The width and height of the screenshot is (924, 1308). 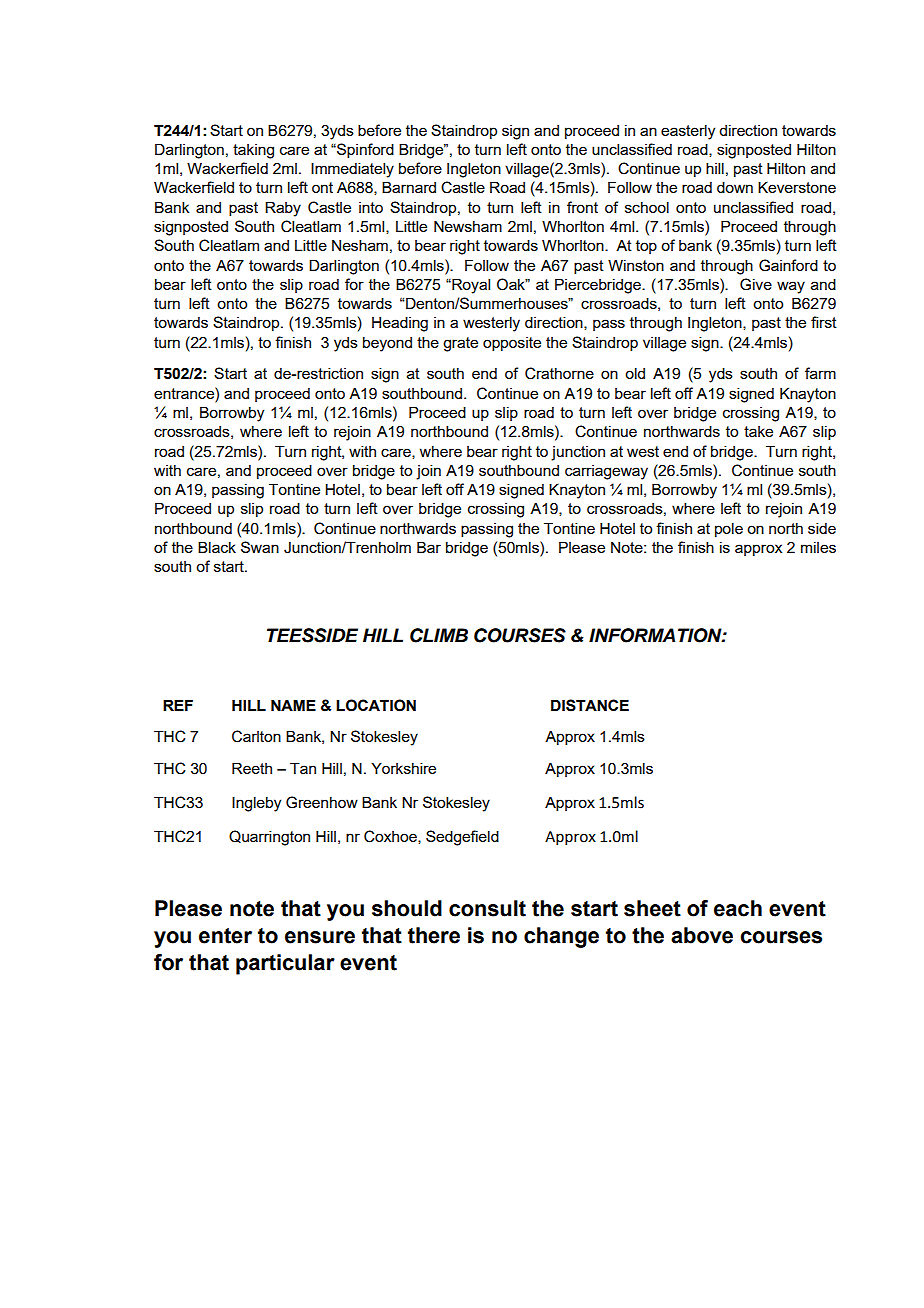 What do you see at coordinates (225, 936) in the screenshot?
I see `enter` at bounding box center [225, 936].
